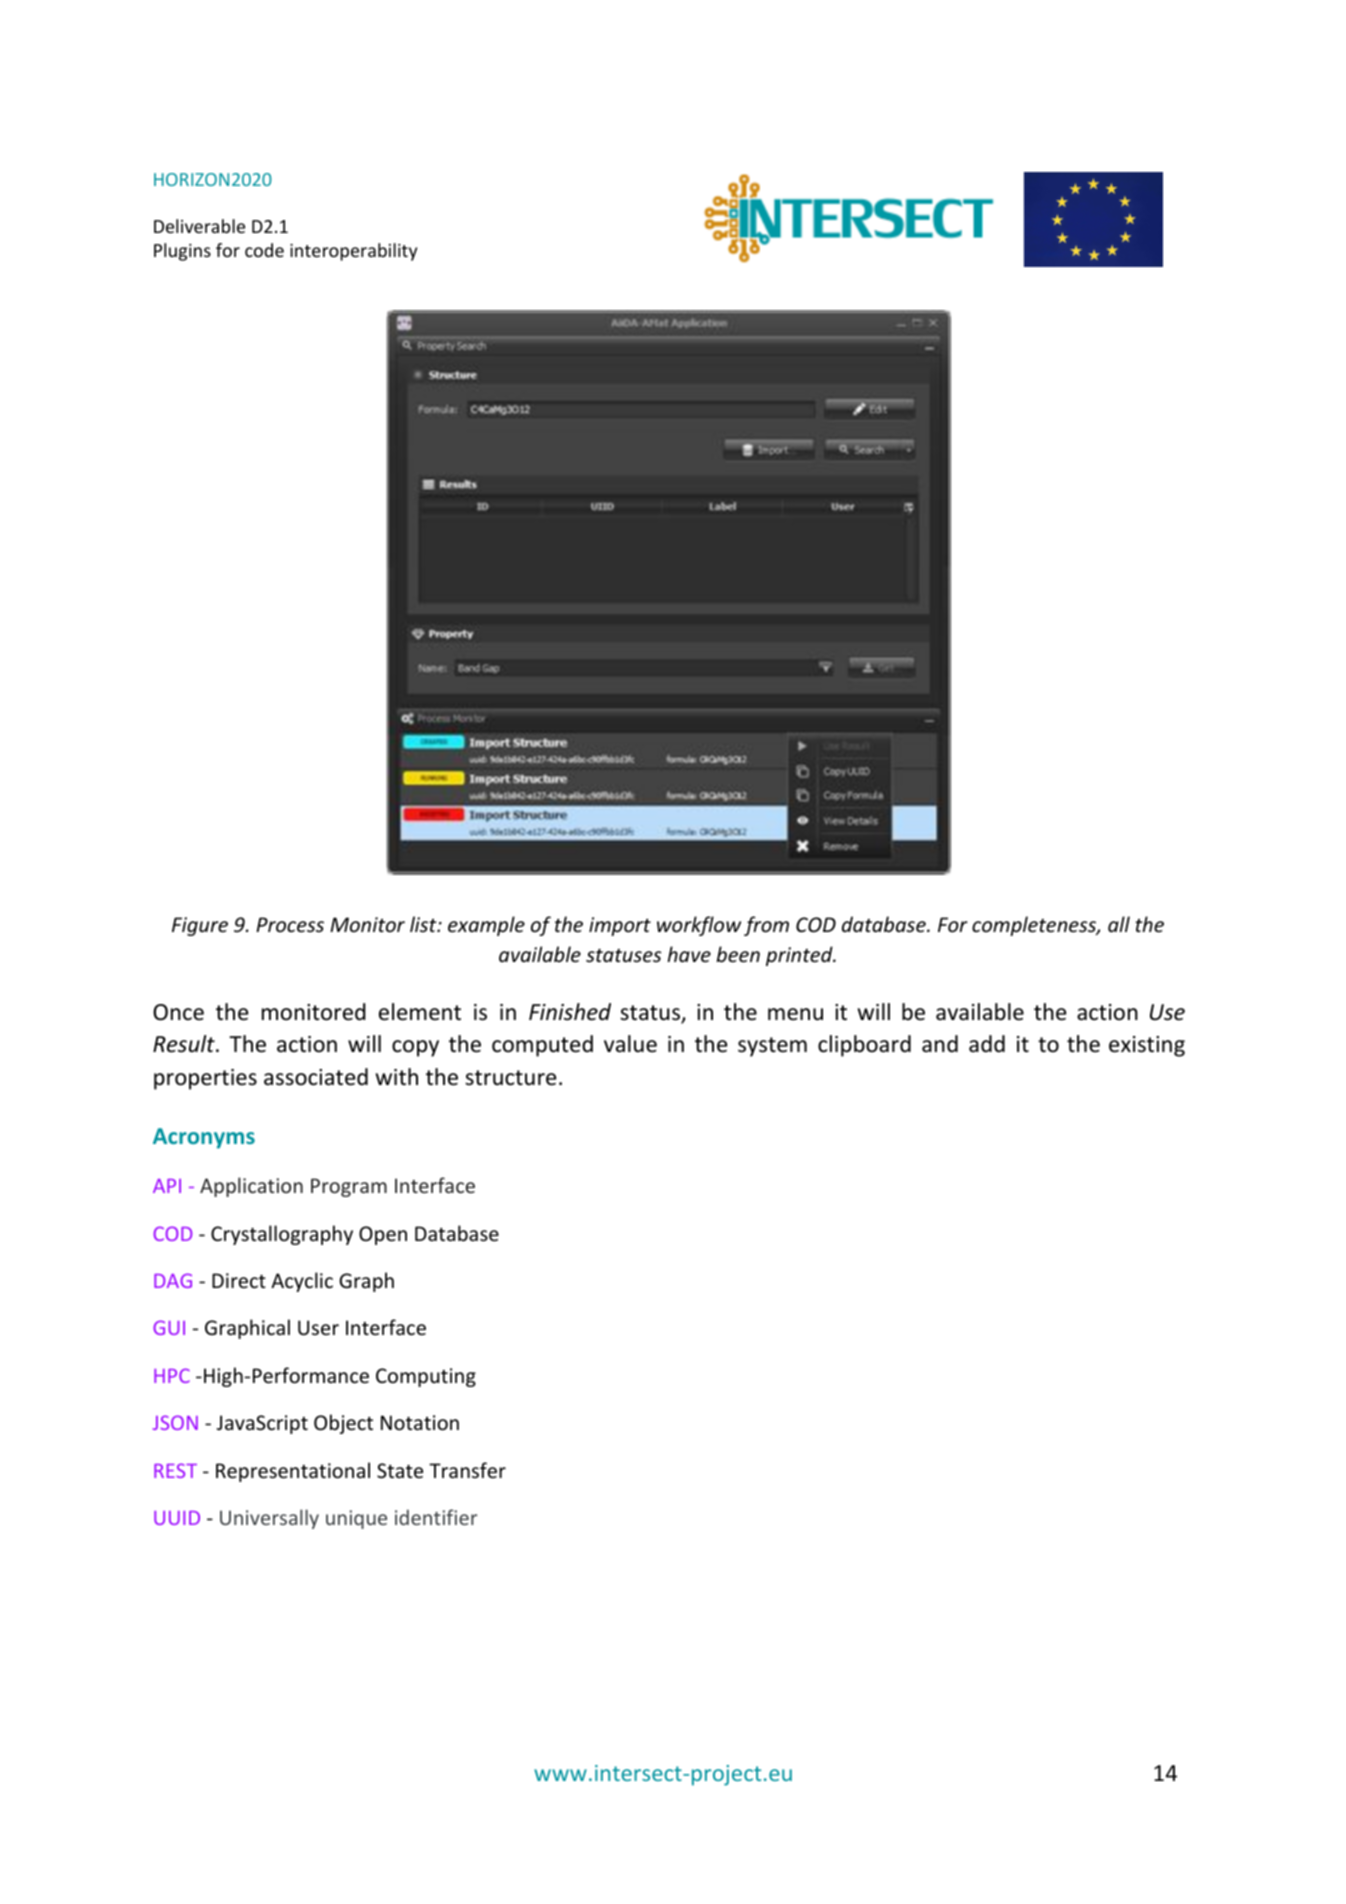 Image resolution: width=1346 pixels, height=1904 pixels. What do you see at coordinates (353, 252) in the screenshot?
I see `interoperability` at bounding box center [353, 252].
